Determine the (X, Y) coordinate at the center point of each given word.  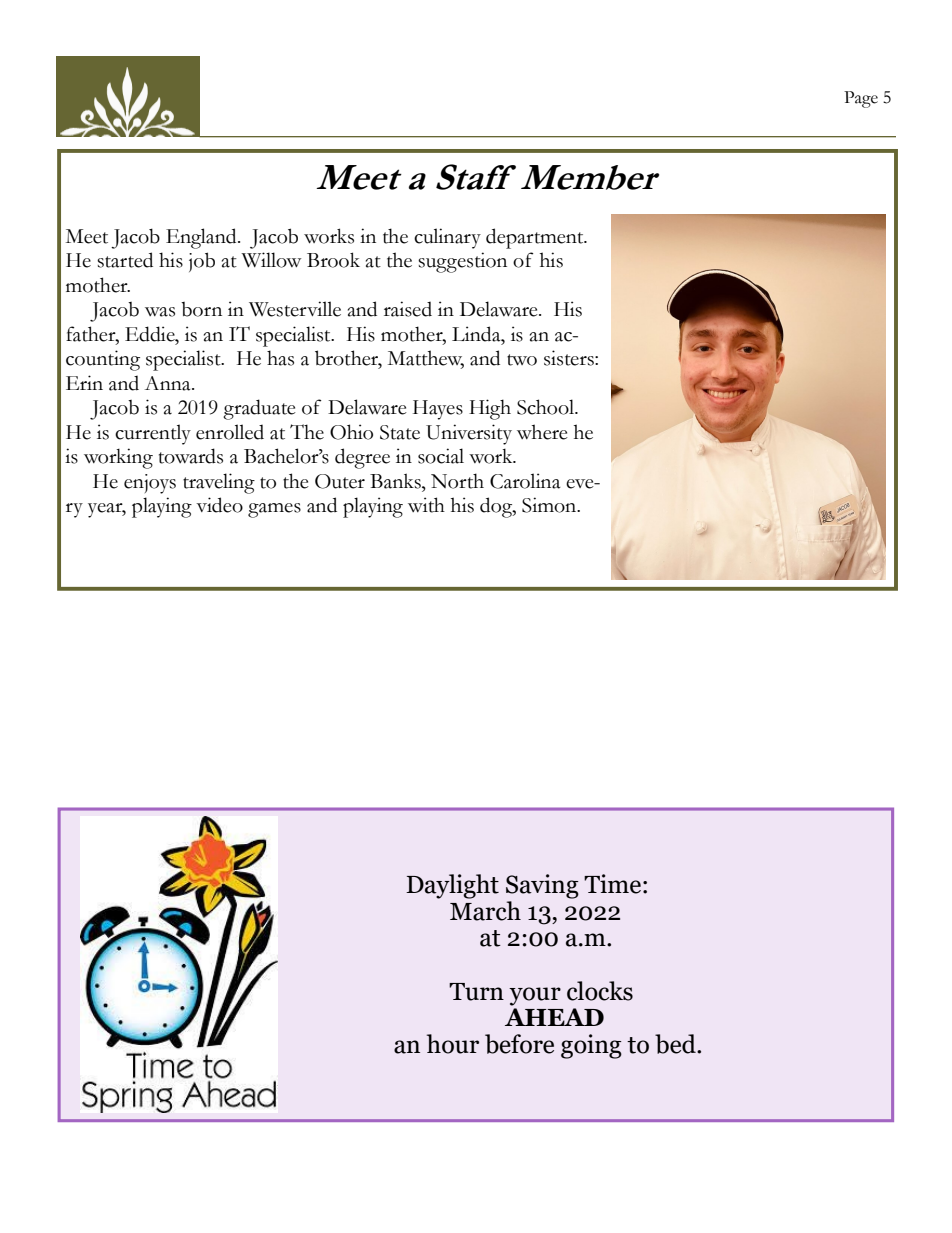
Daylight (452, 886)
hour (453, 1044)
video (219, 505)
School (547, 407)
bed (676, 1044)
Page (861, 99)
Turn (476, 992)
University (469, 434)
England (202, 238)
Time (612, 884)
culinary (447, 238)
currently (153, 434)
